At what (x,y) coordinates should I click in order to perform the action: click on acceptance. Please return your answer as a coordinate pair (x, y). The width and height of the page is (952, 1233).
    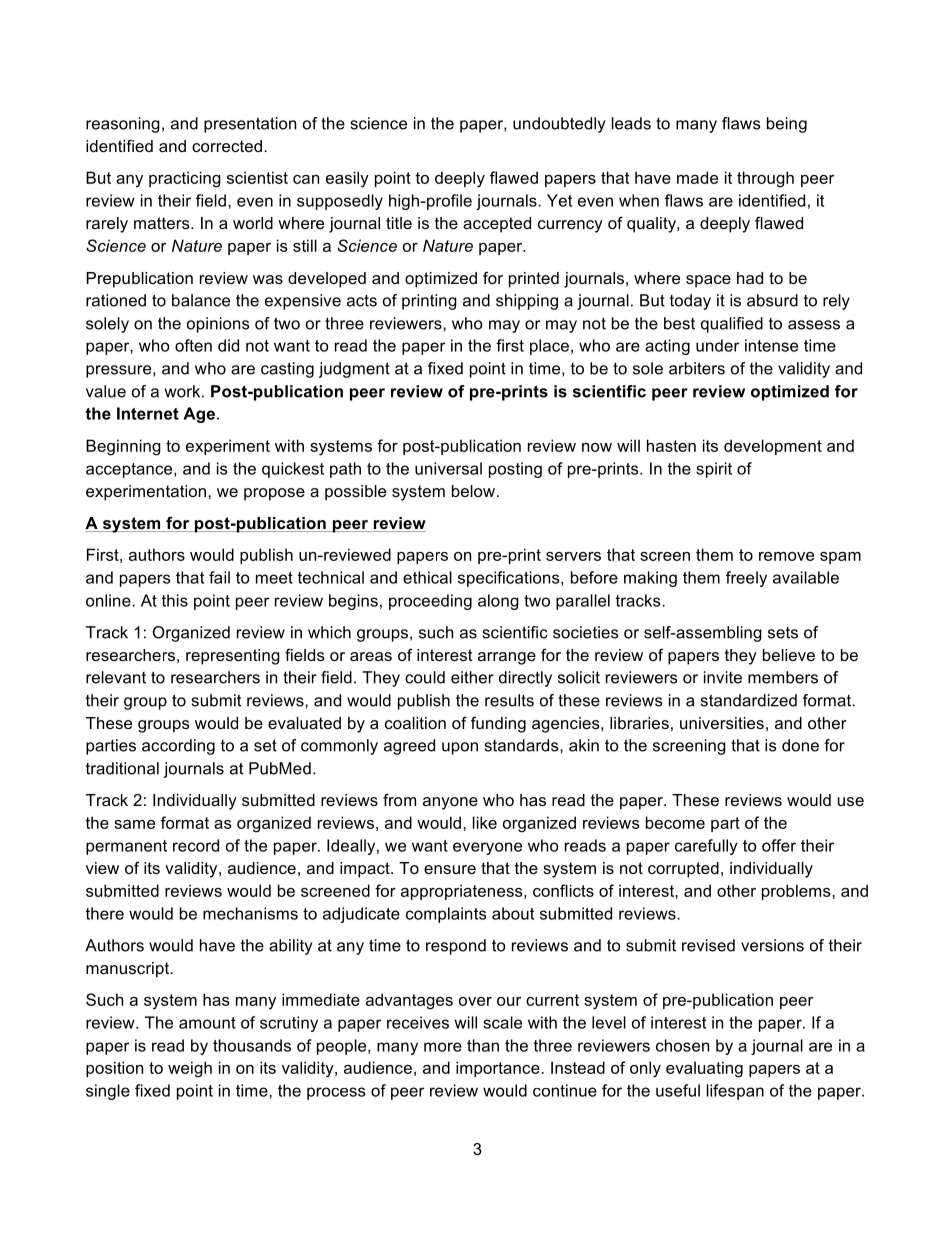
    Looking at the image, I should click on (130, 470).
